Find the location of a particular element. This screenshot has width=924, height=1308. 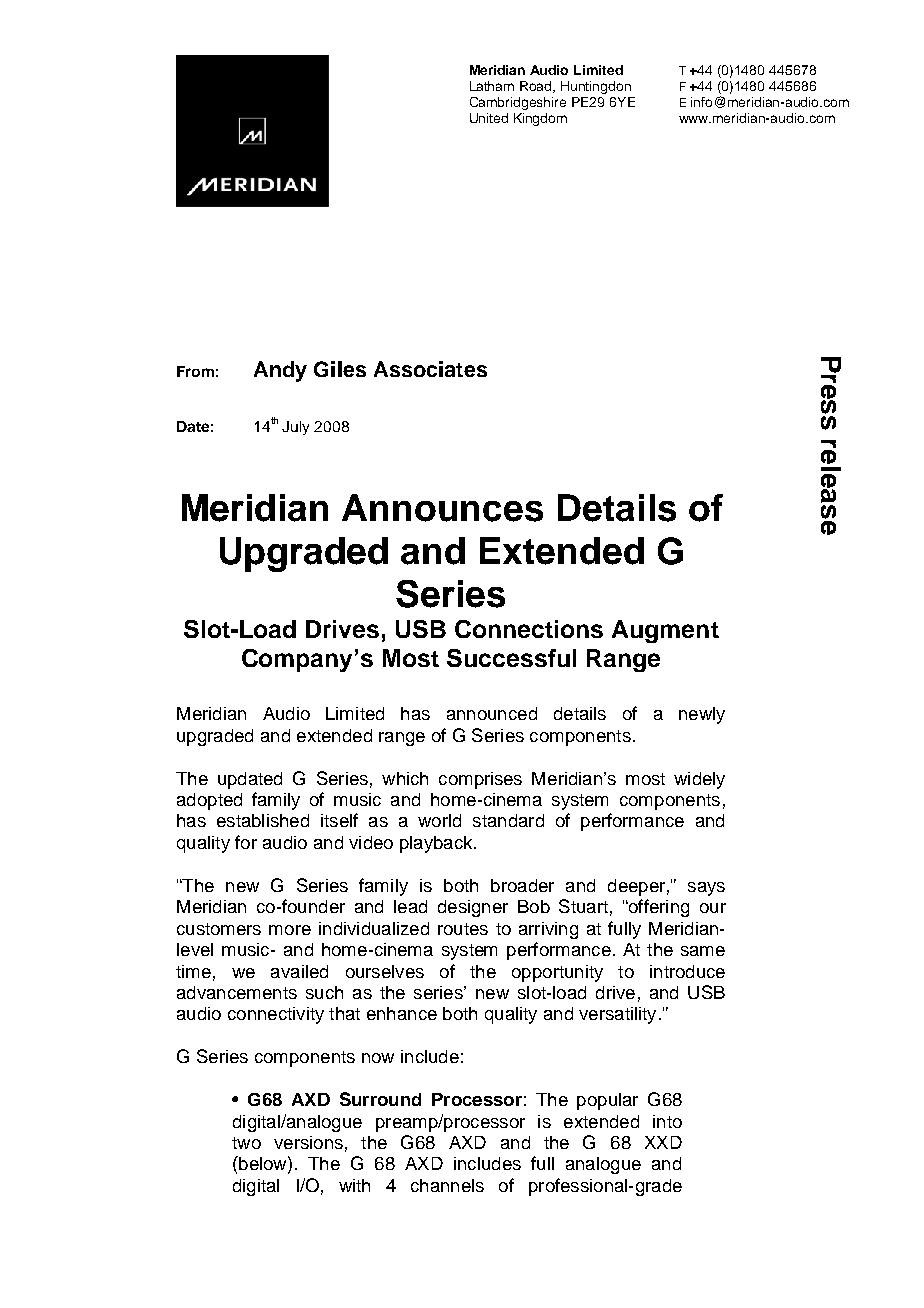

United is located at coordinates (489, 118).
